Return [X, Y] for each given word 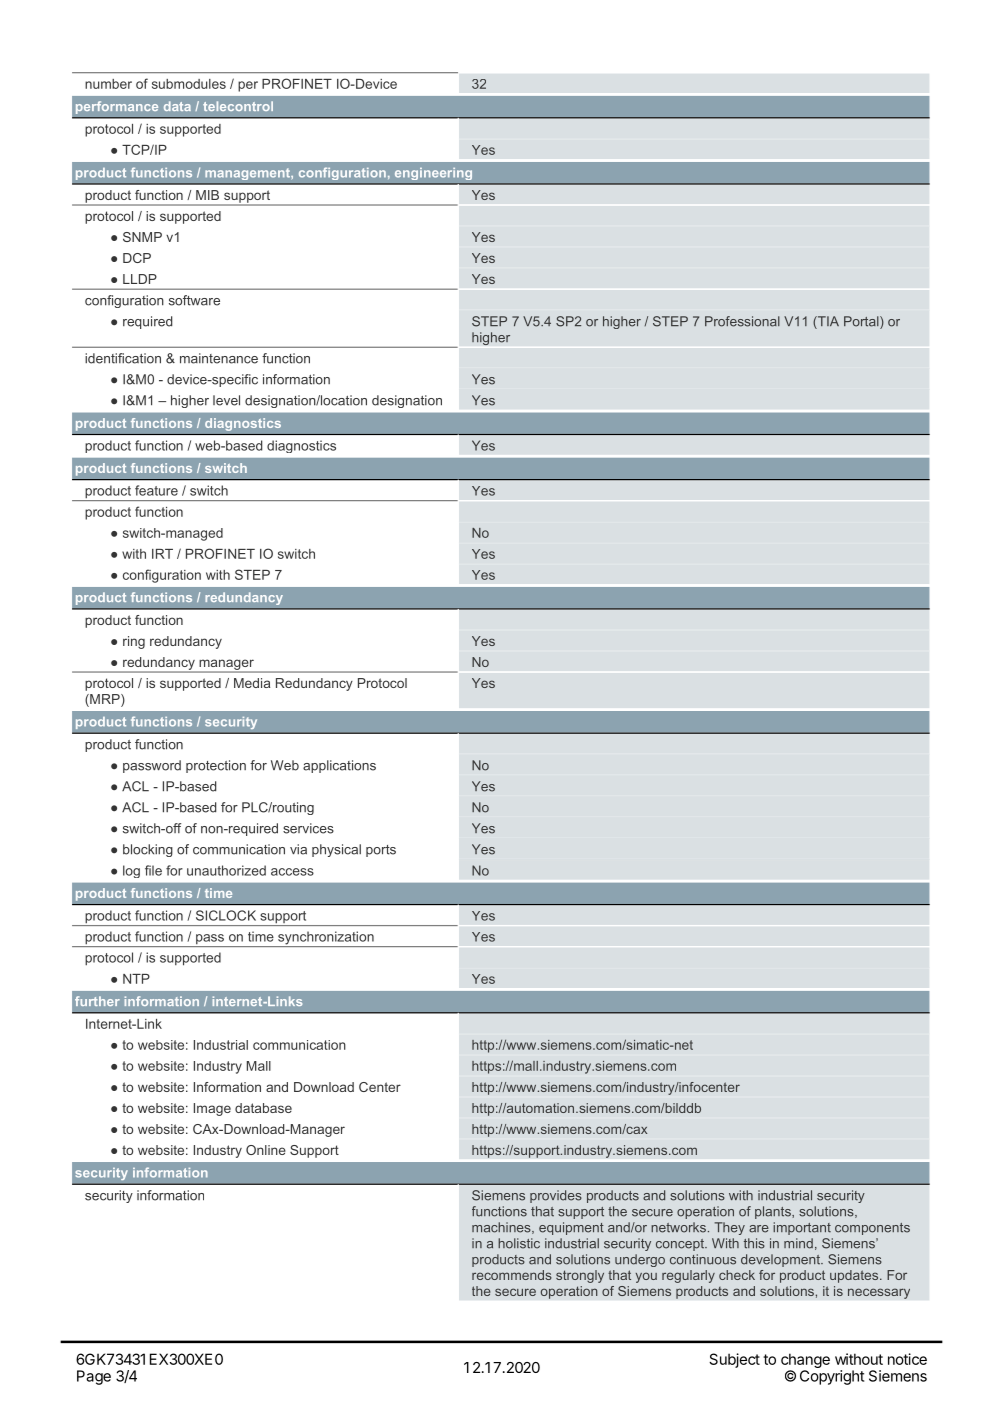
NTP [136, 979]
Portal [862, 322]
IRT [162, 554]
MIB [207, 195]
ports [381, 851]
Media [252, 683]
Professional [742, 321]
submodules [189, 84]
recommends [512, 1275]
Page [94, 1377]
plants [774, 1212]
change [805, 1360]
